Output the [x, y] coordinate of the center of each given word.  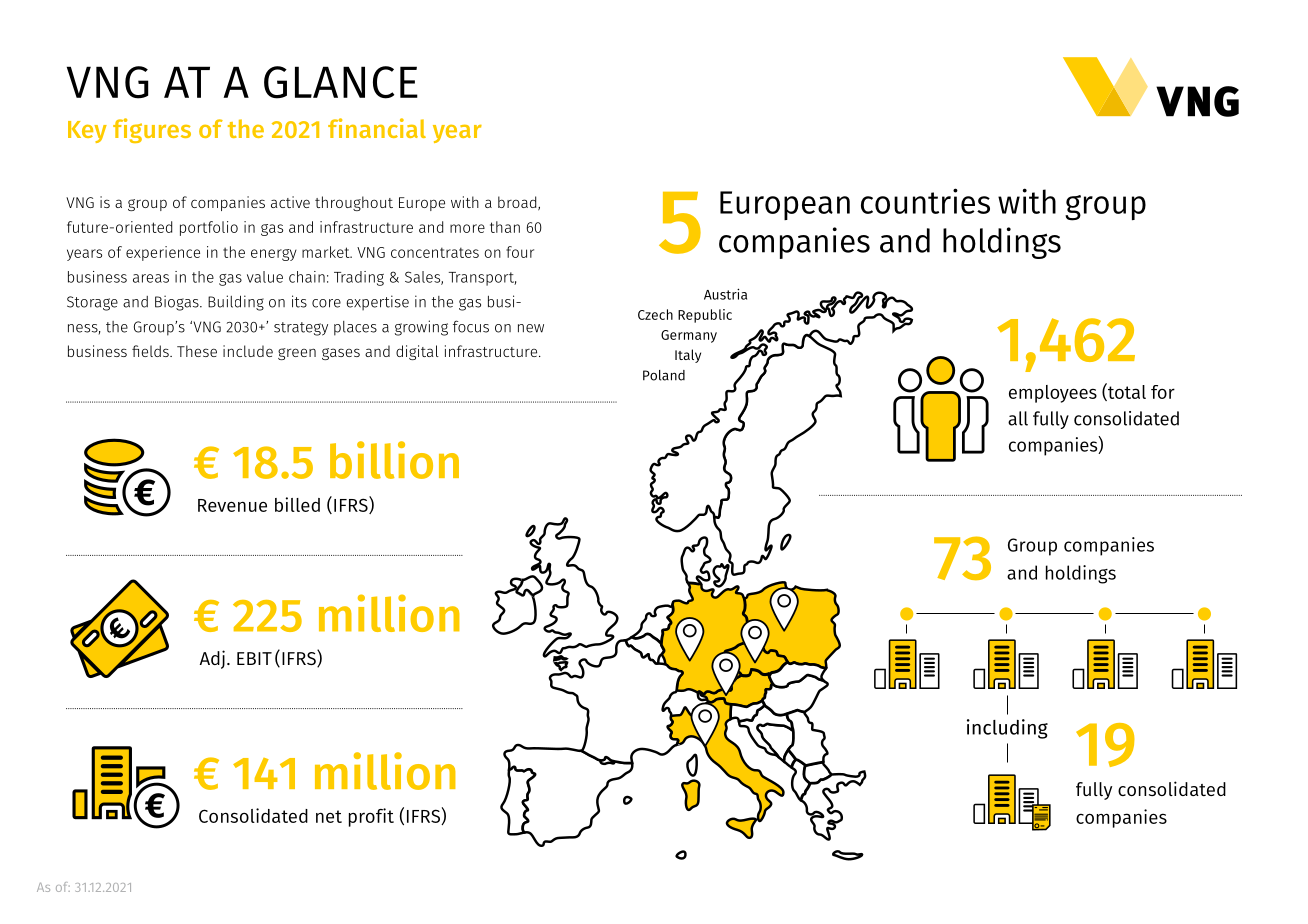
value [265, 277]
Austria [725, 294]
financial [377, 128]
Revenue [232, 505]
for [1163, 392]
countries [925, 201]
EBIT [254, 658]
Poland [664, 375]
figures [152, 130]
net [329, 816]
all [1018, 418]
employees [1053, 394]
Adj [212, 659]
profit [371, 817]
